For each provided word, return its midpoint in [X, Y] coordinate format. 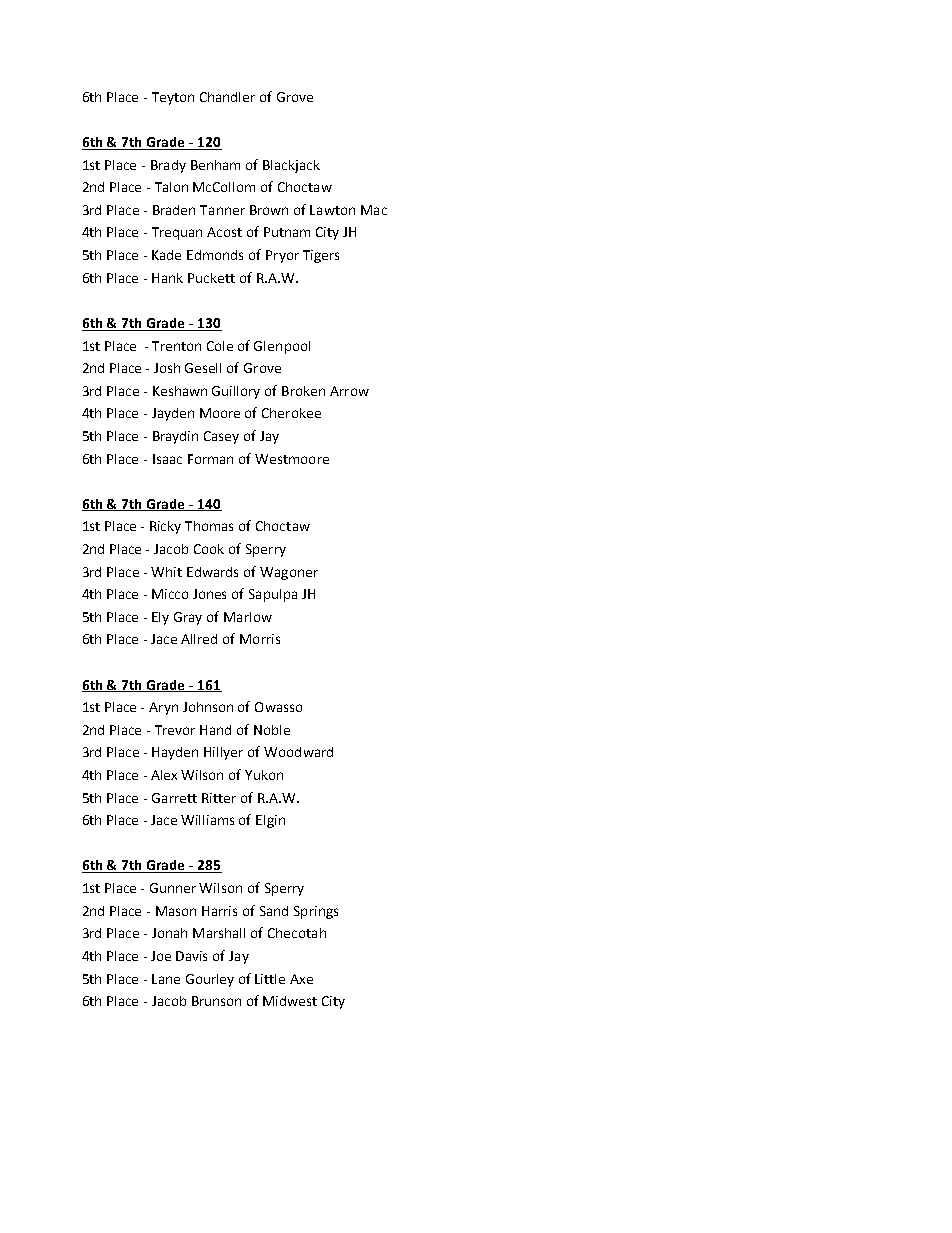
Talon [171, 187]
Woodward [298, 752]
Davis [191, 956]
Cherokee [291, 413]
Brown [269, 210]
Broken [303, 391]
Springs [316, 912]
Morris [260, 639]
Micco [170, 594]
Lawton [332, 210]
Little [270, 979]
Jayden [173, 414]
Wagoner [289, 573]
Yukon [264, 775]
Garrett [174, 798]
